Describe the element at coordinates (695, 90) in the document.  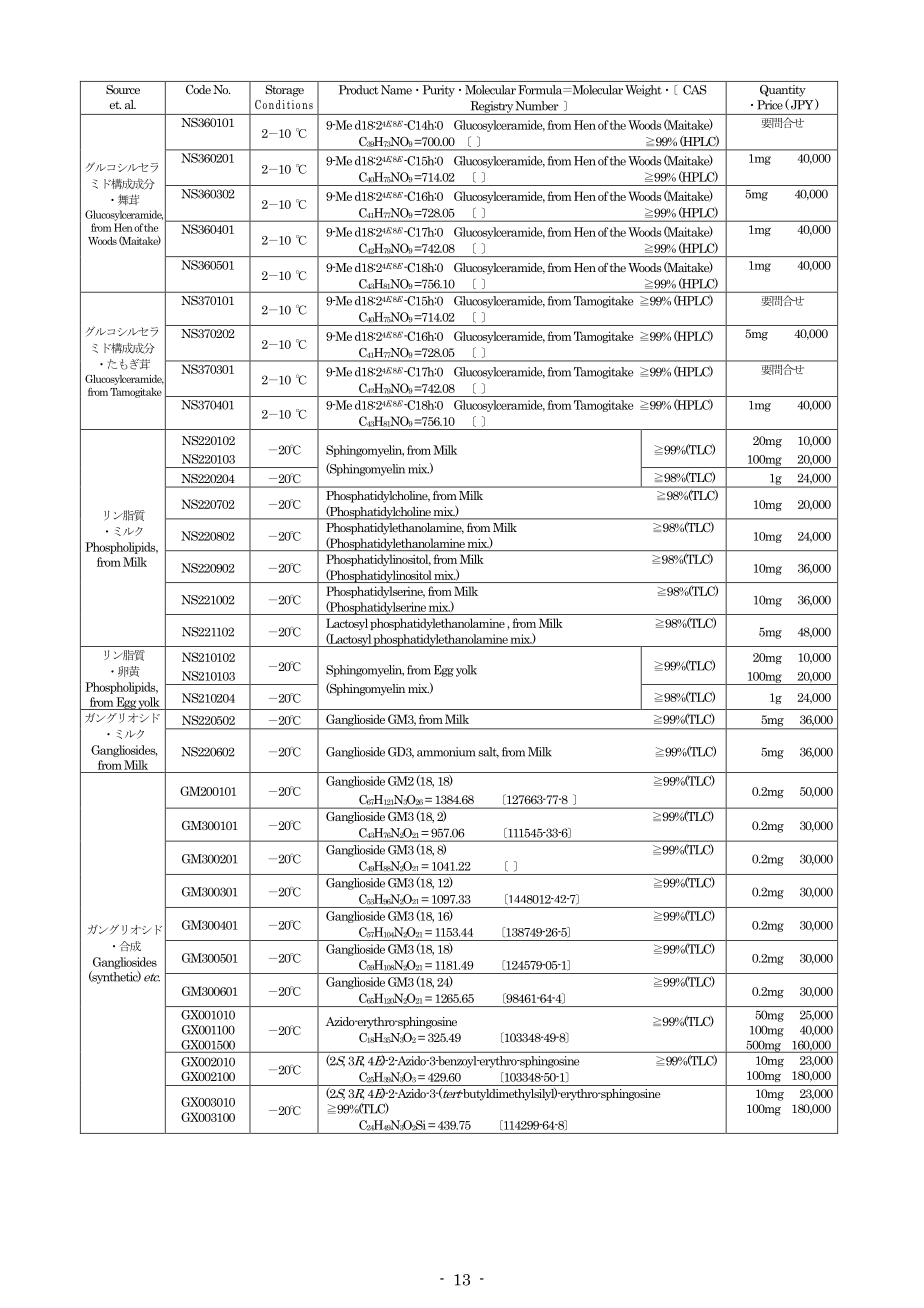
I see `CAS` at that location.
